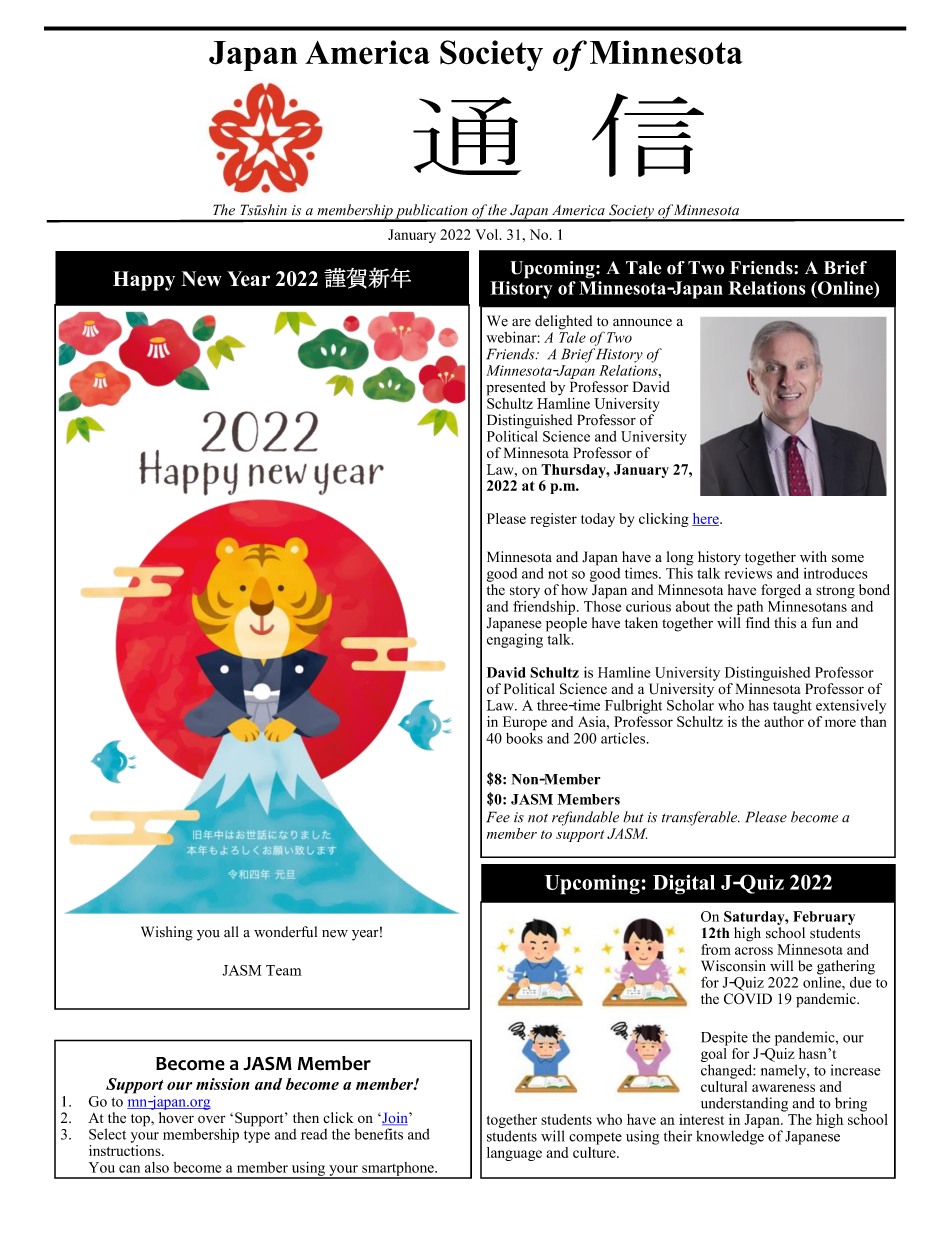  What do you see at coordinates (231, 931) in the screenshot?
I see `all` at bounding box center [231, 931].
